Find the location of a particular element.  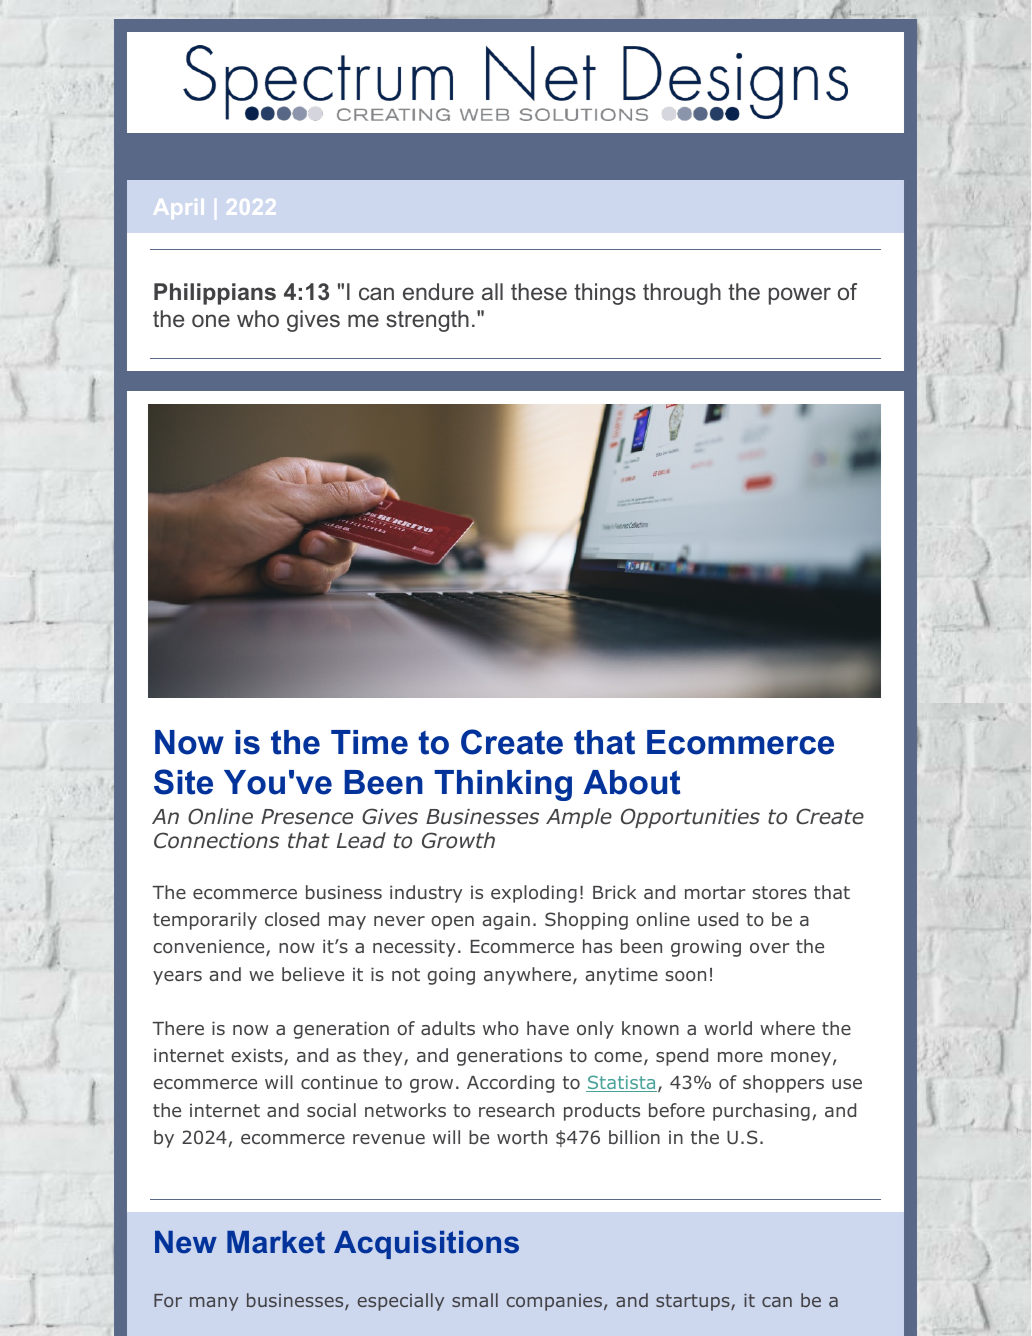

Site is located at coordinates (183, 782).
